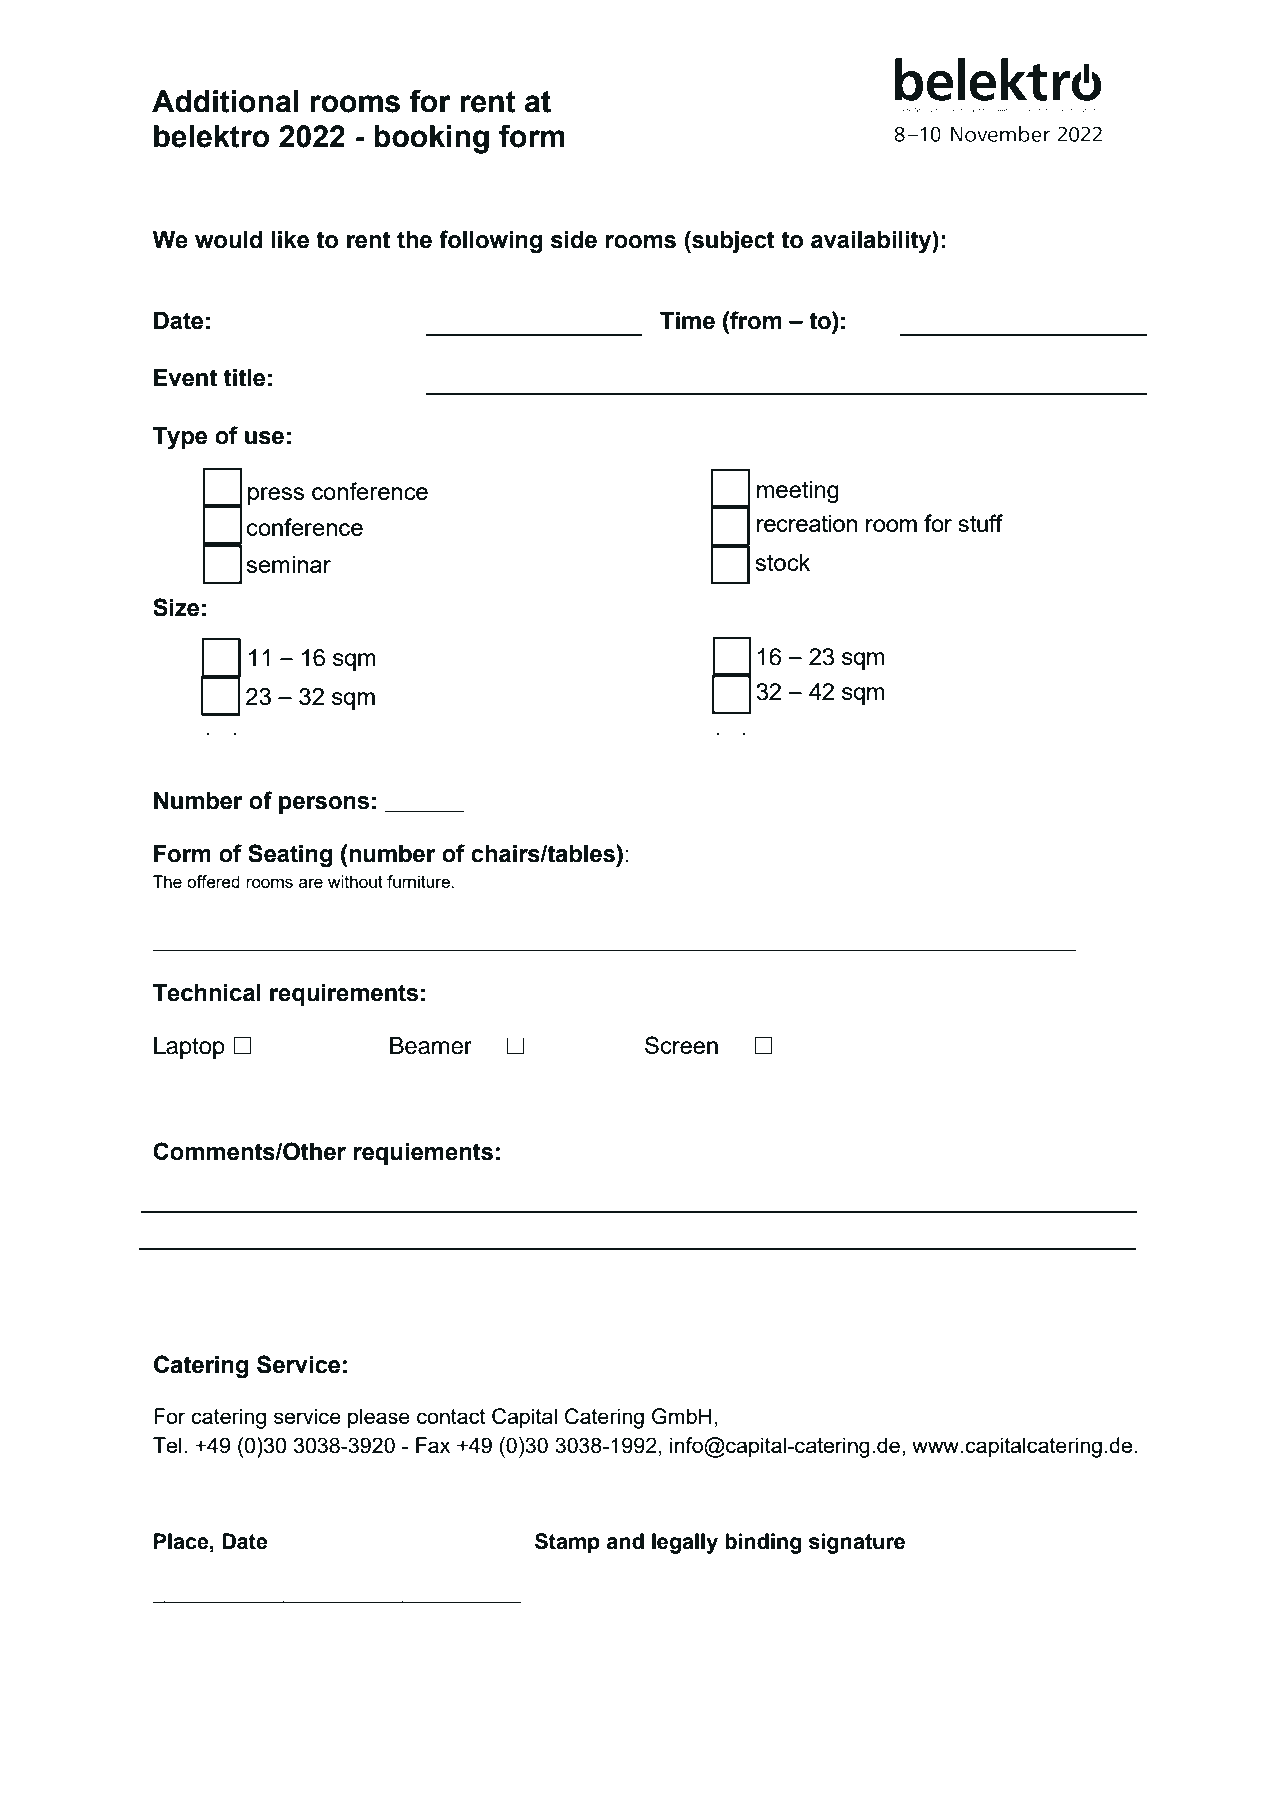 The image size is (1284, 1816). Describe the element at coordinates (574, 240) in the screenshot. I see `side` at that location.
